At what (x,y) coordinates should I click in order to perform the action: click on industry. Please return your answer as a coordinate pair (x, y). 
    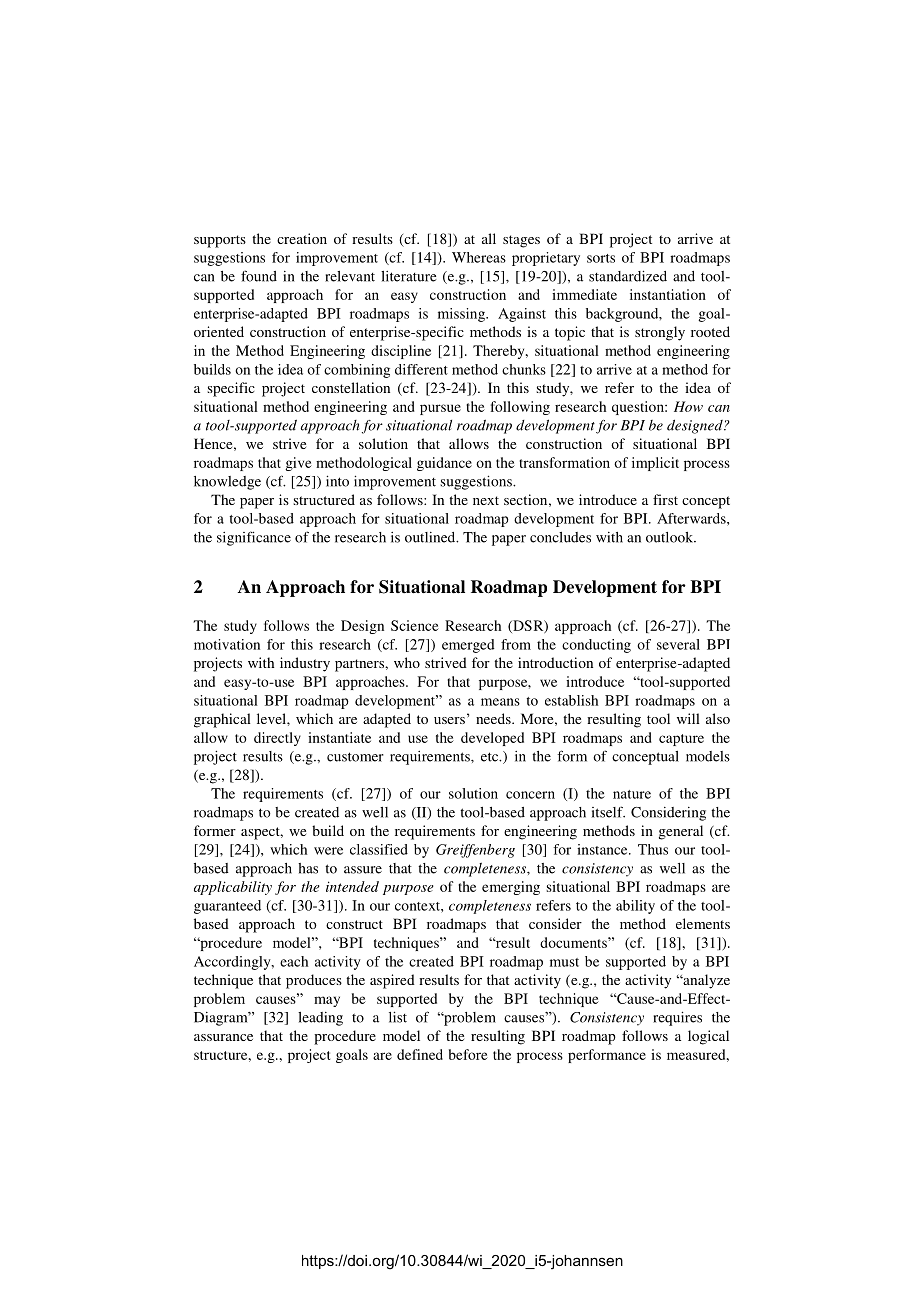
    Looking at the image, I should click on (305, 664).
